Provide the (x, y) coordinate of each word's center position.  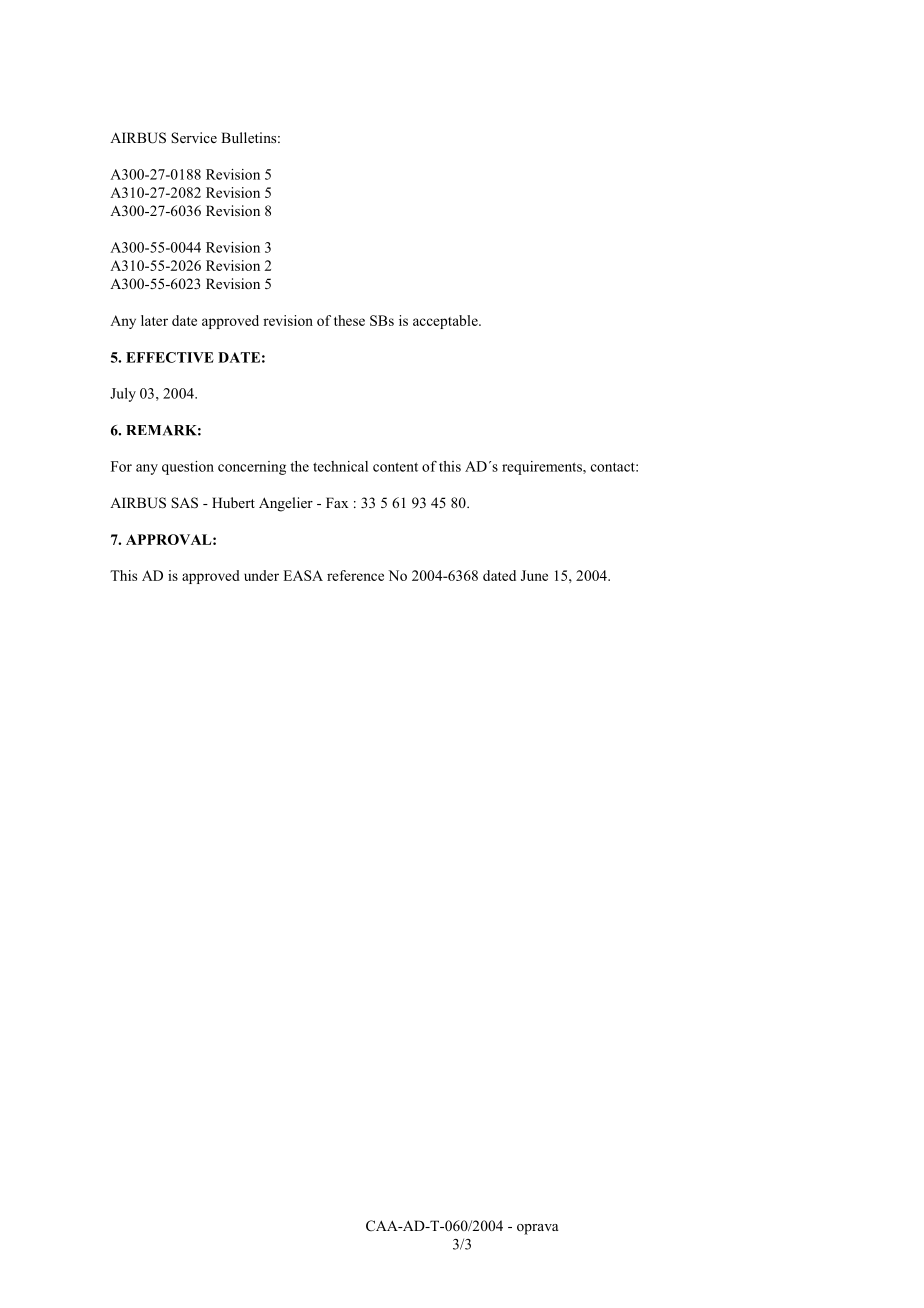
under (261, 575)
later (154, 320)
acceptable (446, 322)
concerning (252, 468)
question (188, 468)
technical (340, 466)
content (395, 467)
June (534, 575)
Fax (337, 502)
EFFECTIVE (170, 357)
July (123, 395)
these (349, 320)
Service (194, 138)
